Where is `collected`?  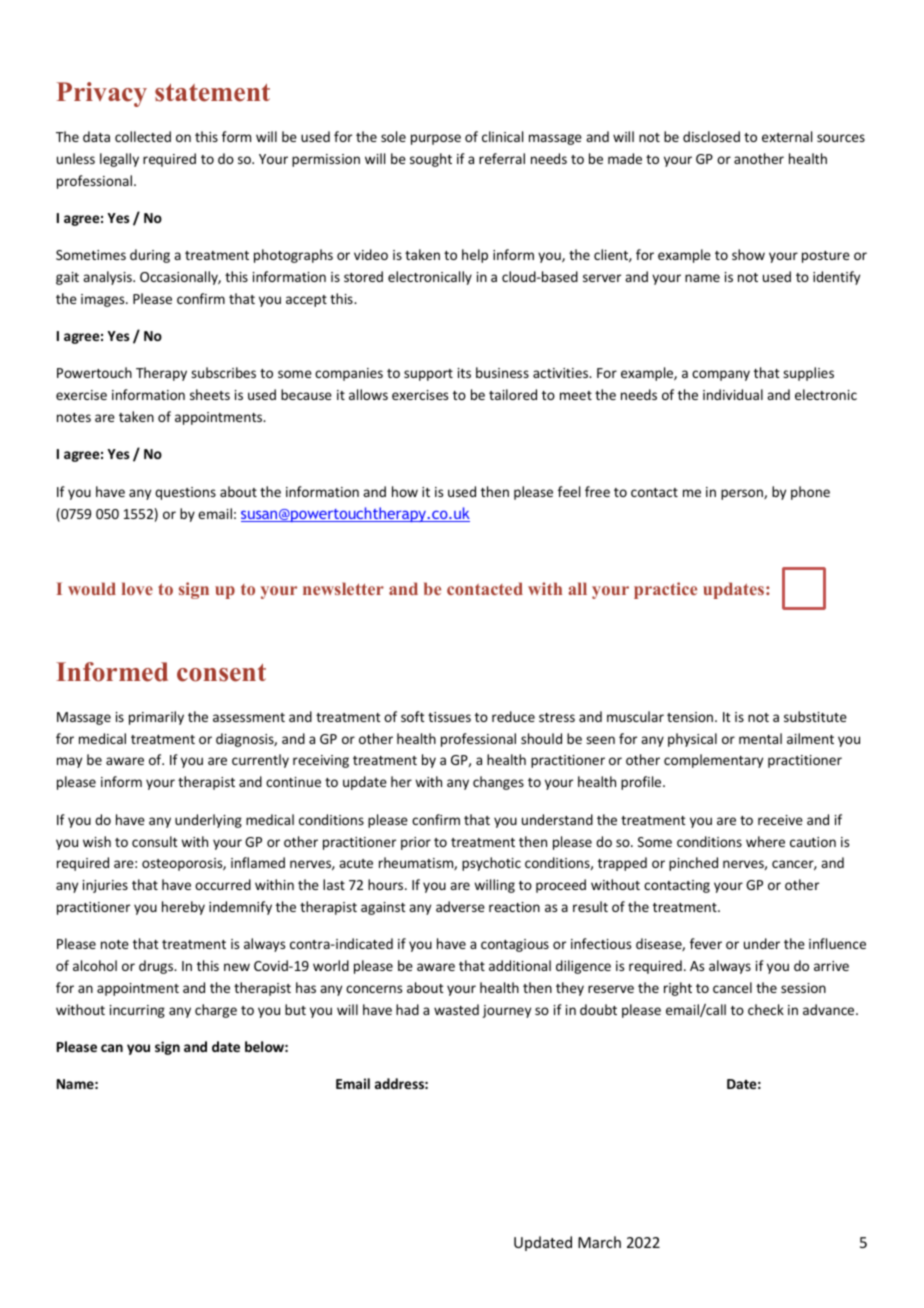
collected is located at coordinates (143, 136).
